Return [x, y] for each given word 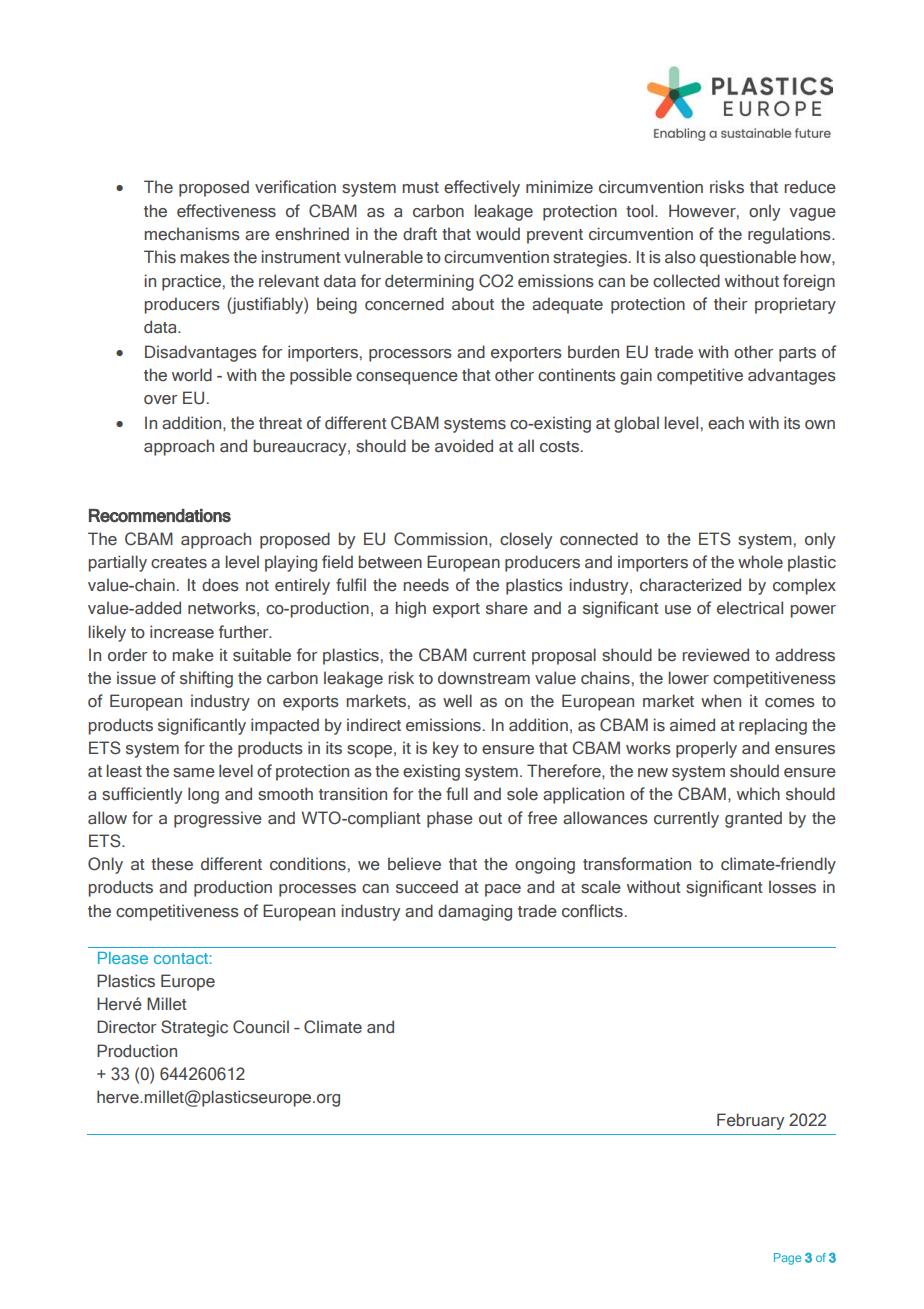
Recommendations [160, 516]
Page [787, 1259]
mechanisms [192, 234]
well [457, 701]
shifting [206, 679]
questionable [748, 258]
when [721, 700]
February [750, 1121]
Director [126, 1027]
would [498, 234]
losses [792, 887]
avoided [464, 446]
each [726, 423]
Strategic [194, 1028]
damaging [475, 912]
